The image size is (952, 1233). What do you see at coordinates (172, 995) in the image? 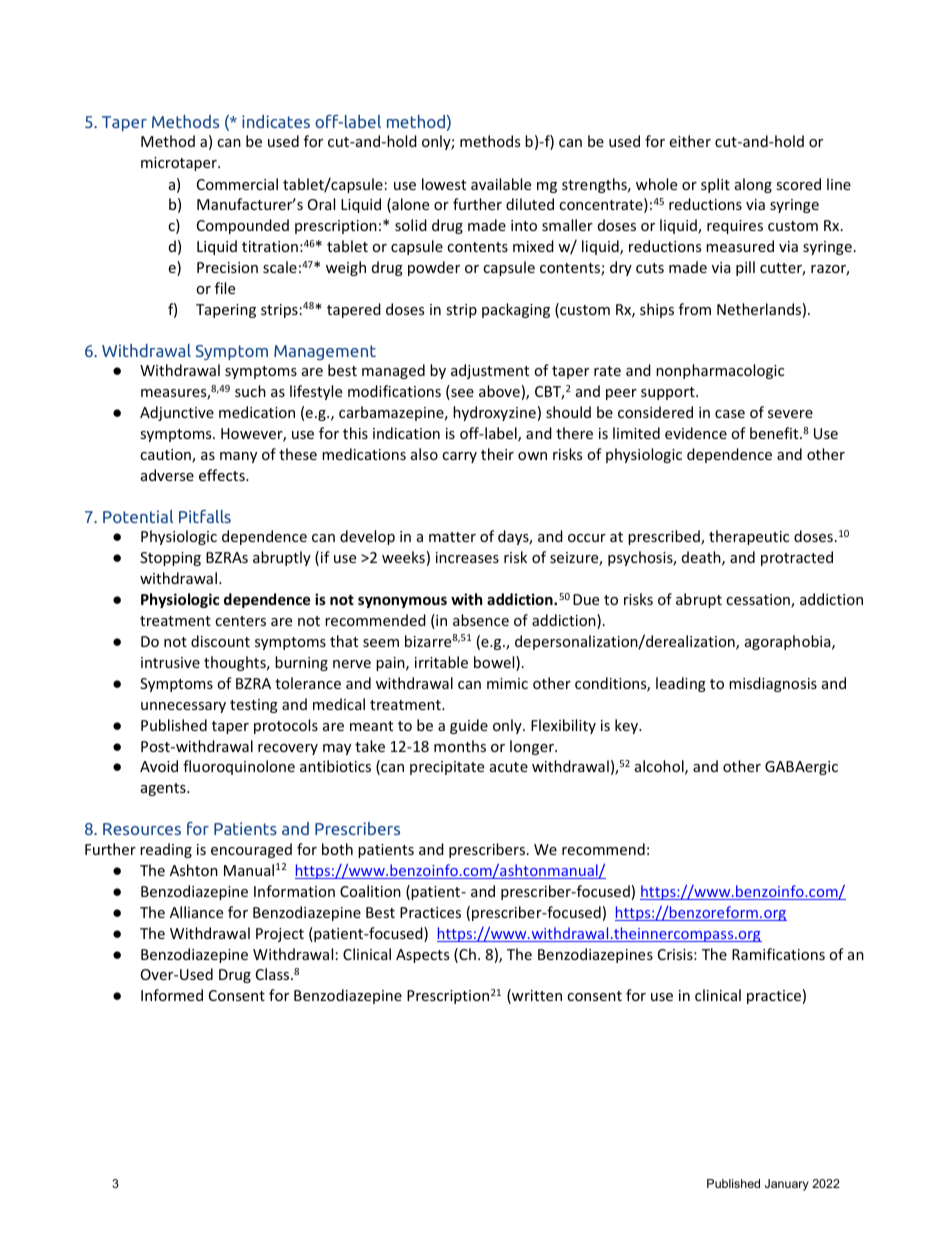
I see `Informed` at bounding box center [172, 995].
